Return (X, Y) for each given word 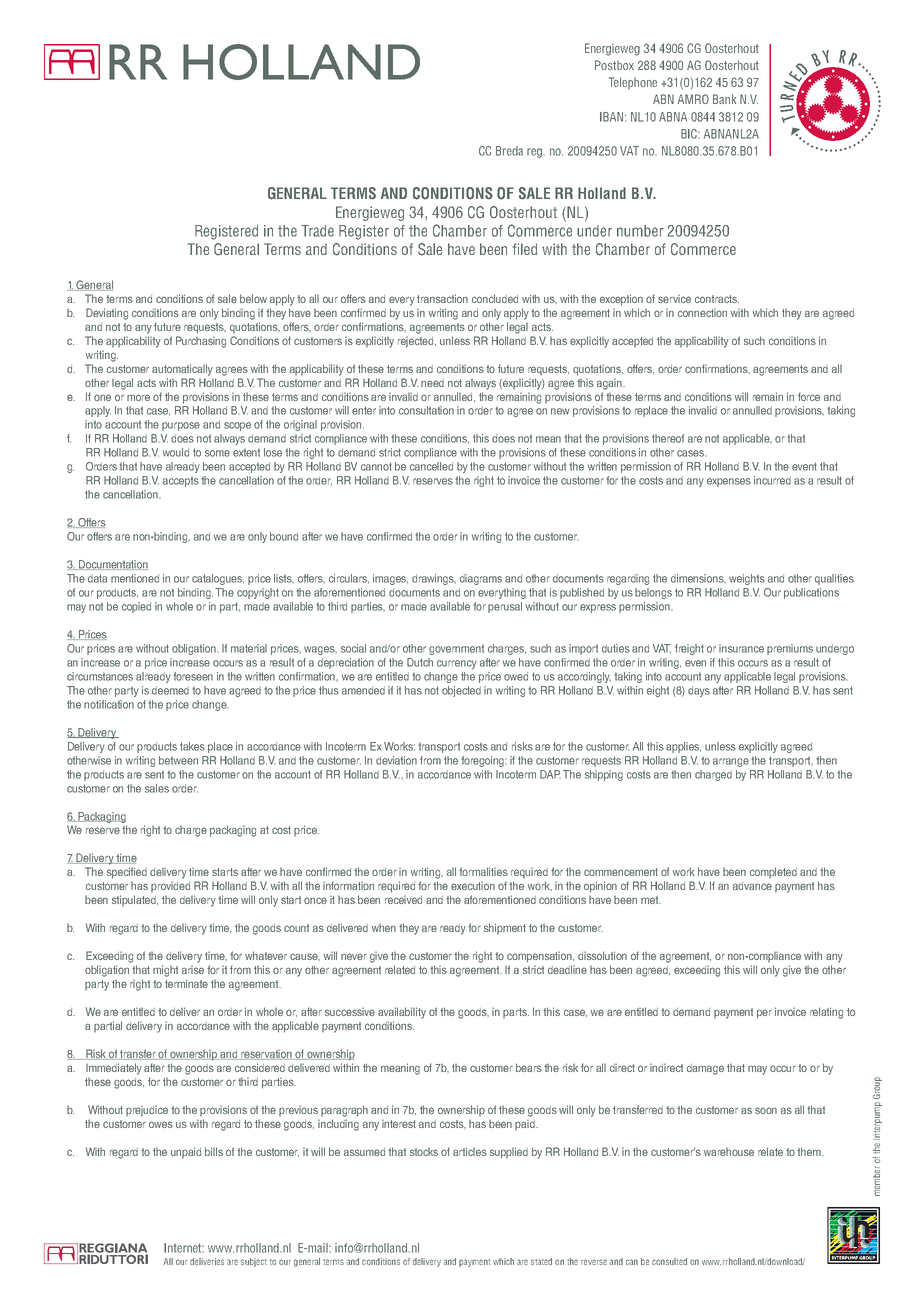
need (432, 383)
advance (752, 886)
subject (254, 1262)
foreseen (193, 676)
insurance (741, 648)
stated (541, 1261)
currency (457, 664)
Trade (317, 231)
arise (193, 970)
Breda (509, 151)
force (809, 396)
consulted (669, 1261)
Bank (724, 99)
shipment (505, 928)
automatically (182, 370)
